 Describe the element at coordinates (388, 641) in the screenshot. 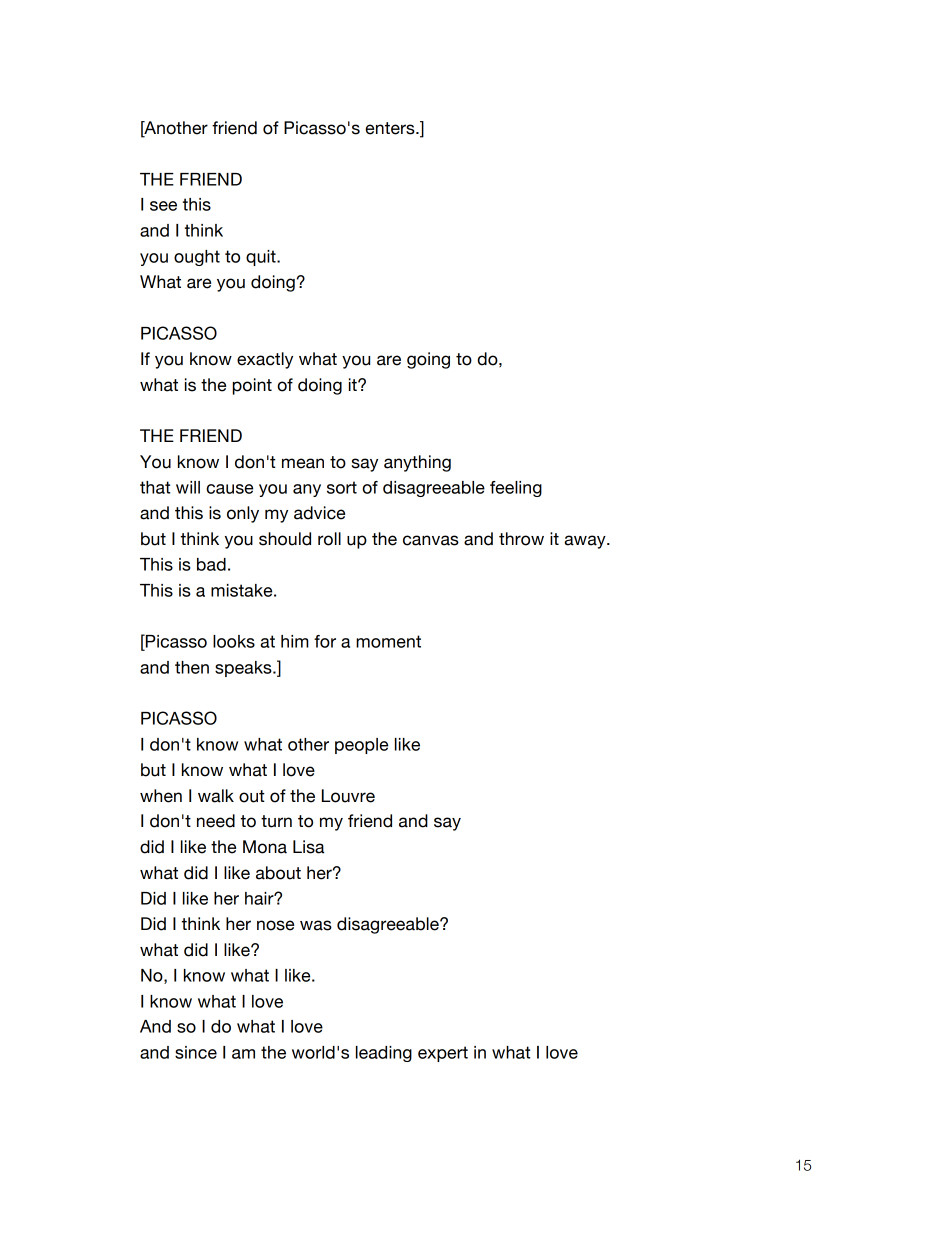

I see `moment` at that location.
